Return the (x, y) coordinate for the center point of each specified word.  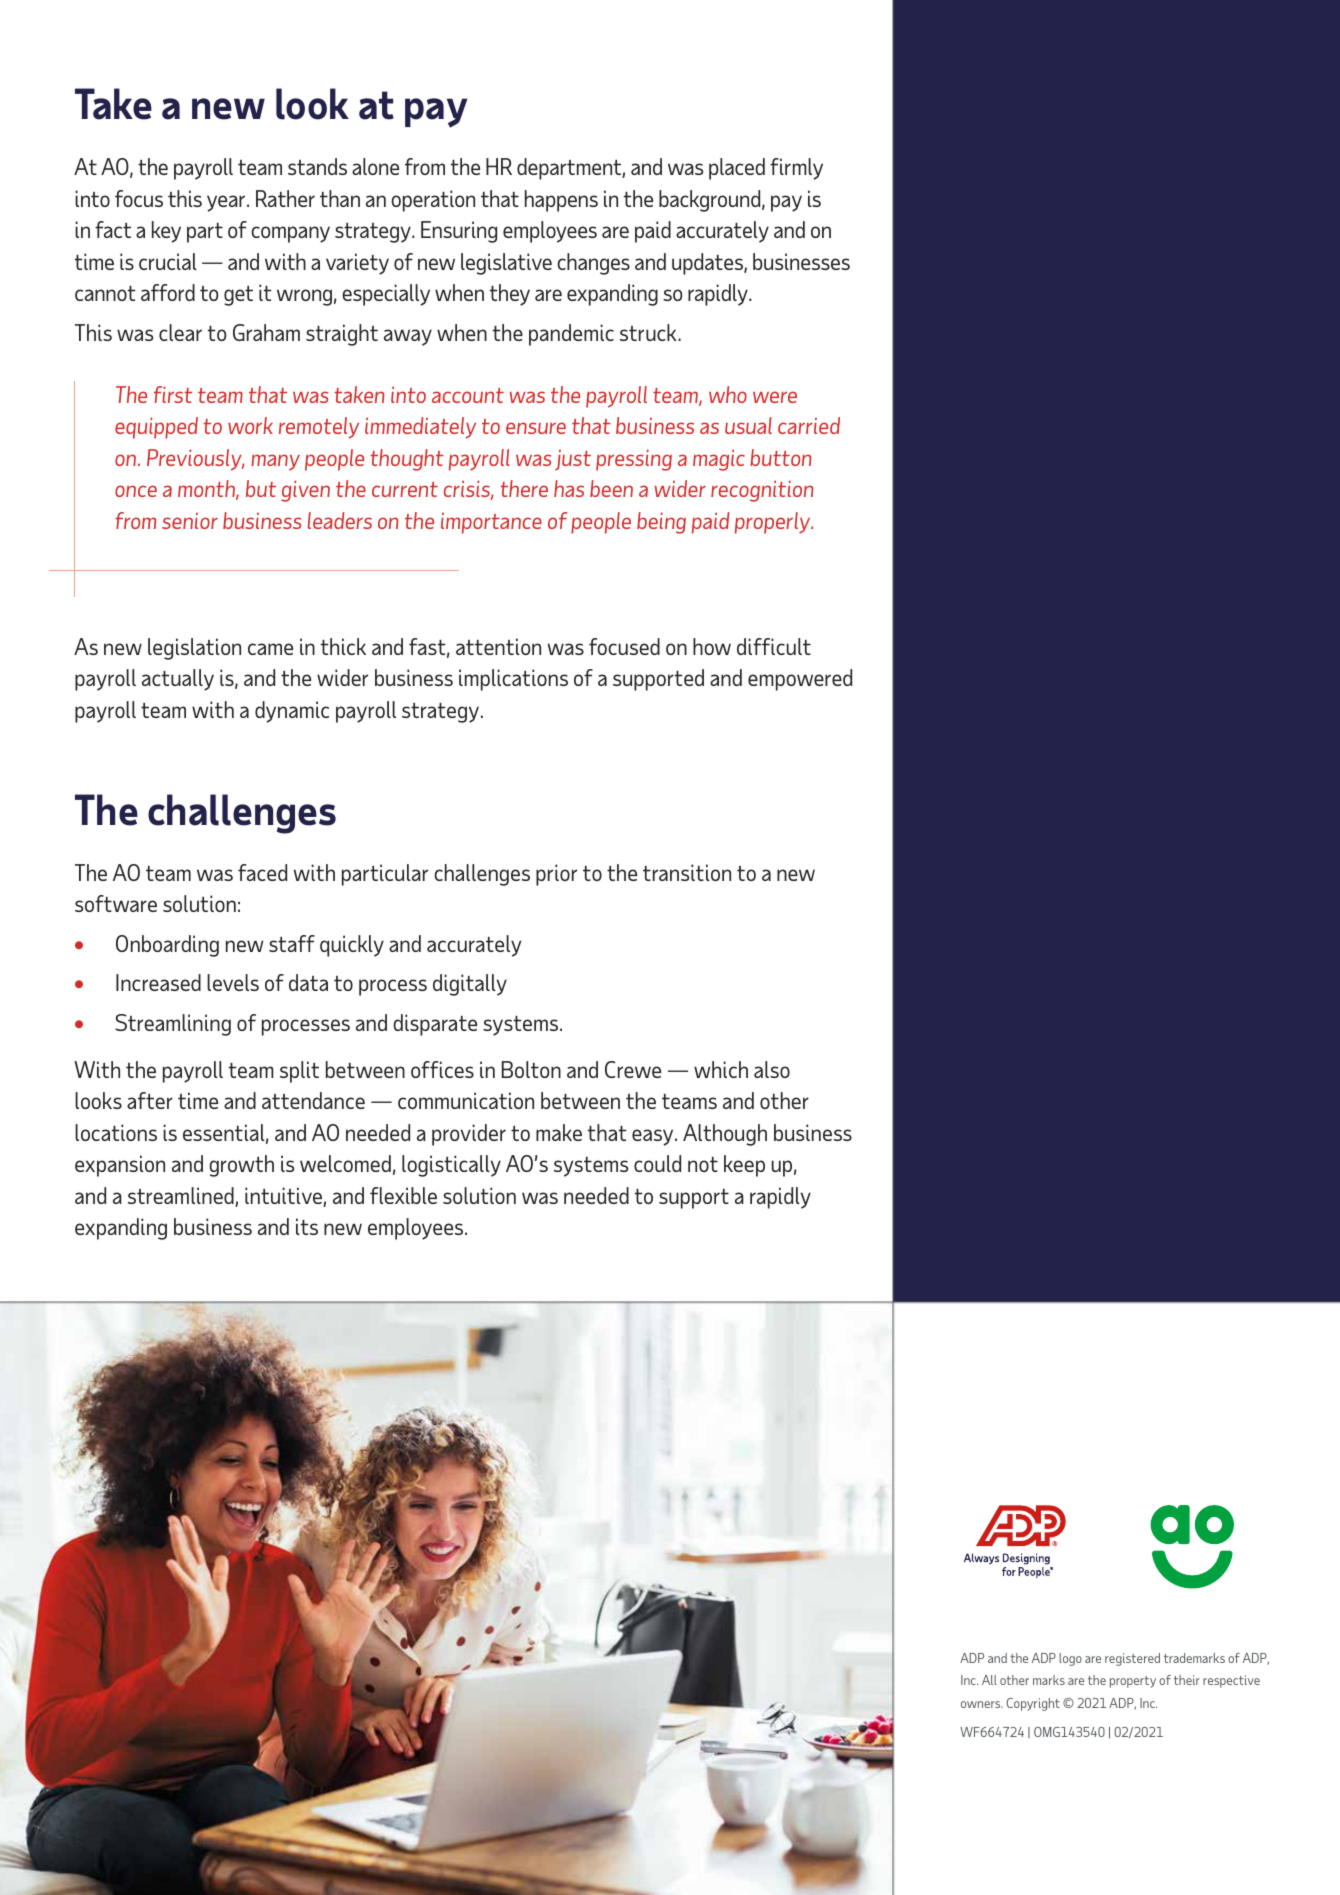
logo (1070, 1659)
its (307, 1226)
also (772, 1069)
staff (292, 943)
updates (708, 264)
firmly (796, 169)
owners (982, 1704)
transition (687, 872)
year (227, 203)
